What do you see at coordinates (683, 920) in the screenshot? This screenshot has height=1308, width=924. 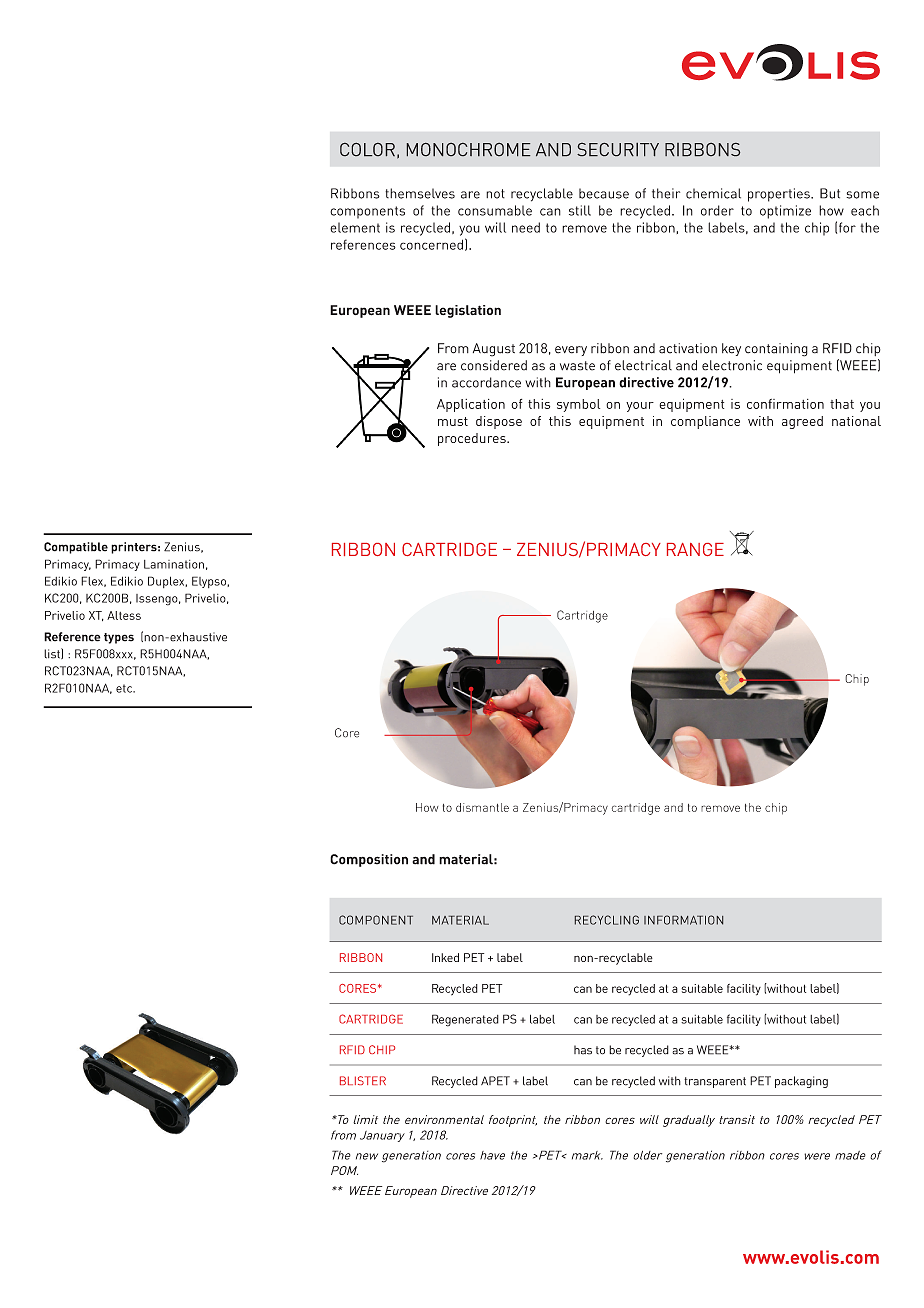 I see `INFORMATION` at bounding box center [683, 920].
